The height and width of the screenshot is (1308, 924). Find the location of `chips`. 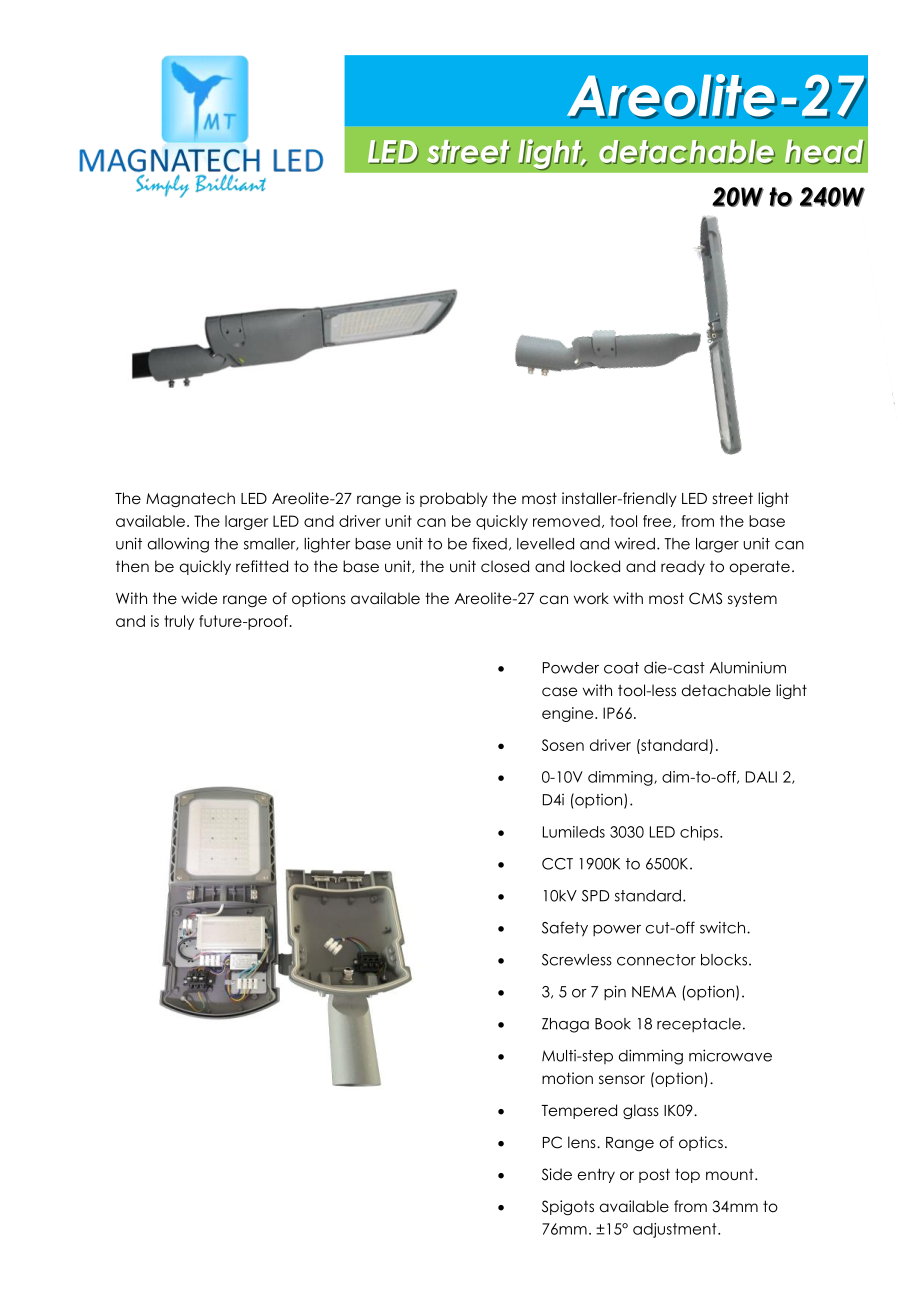

chips is located at coordinates (700, 833).
